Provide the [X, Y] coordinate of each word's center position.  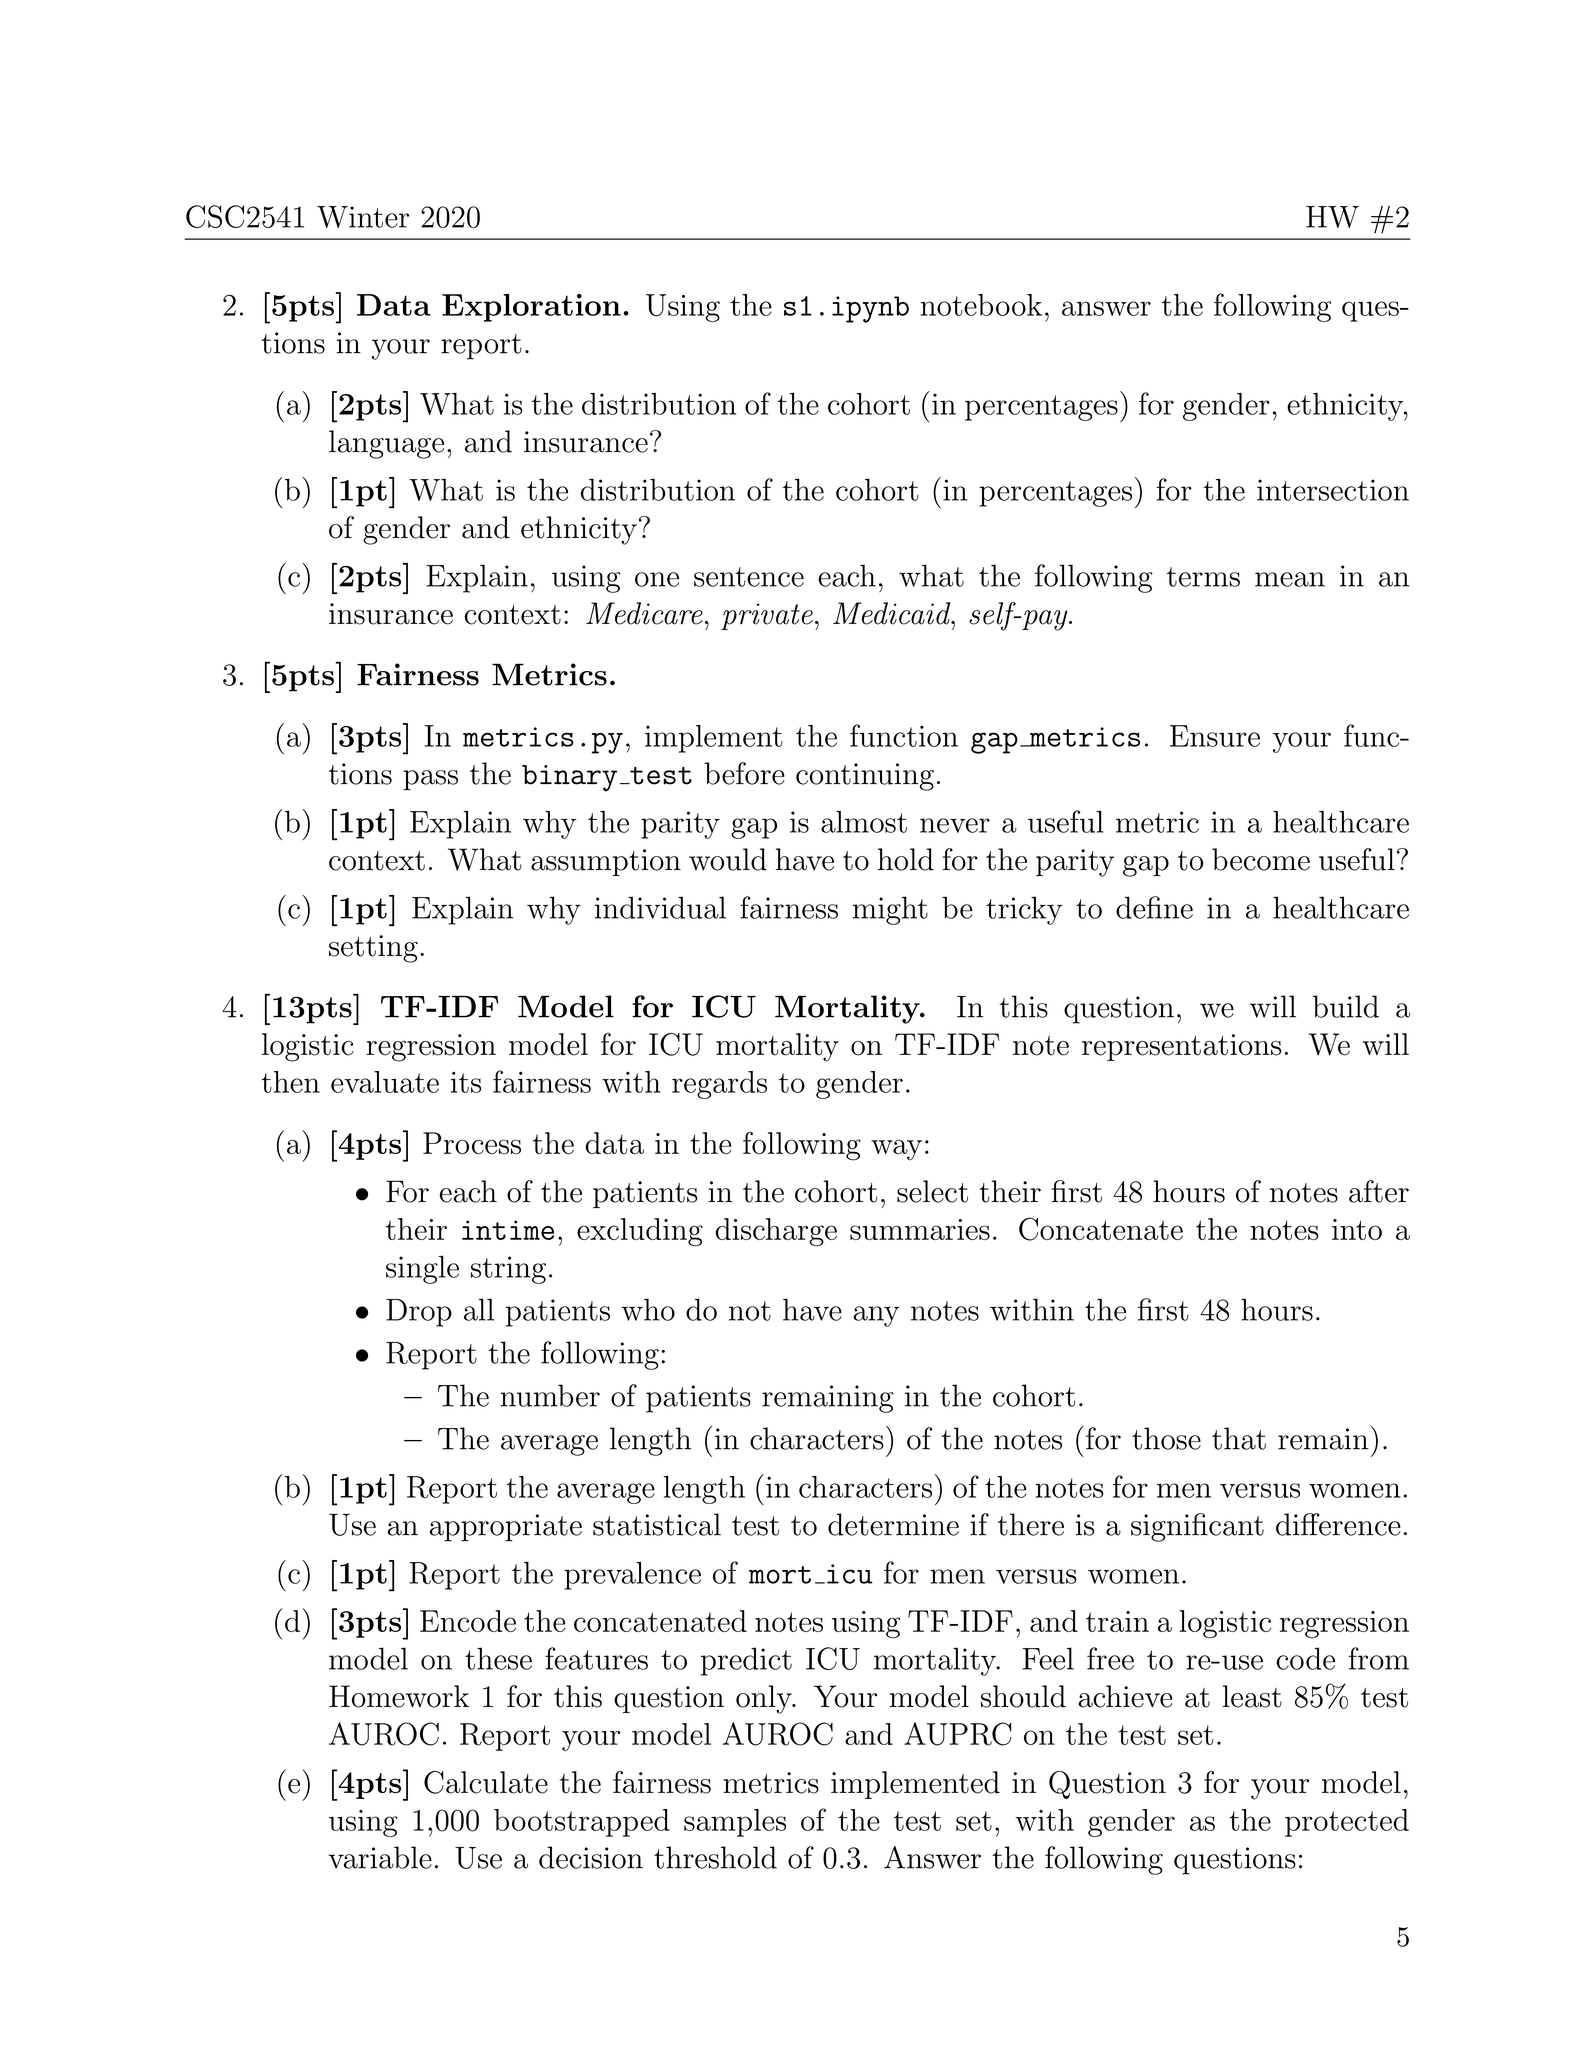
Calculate [486, 1782]
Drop [419, 1313]
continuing [865, 777]
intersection [1333, 490]
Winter [363, 217]
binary [569, 778]
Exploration [531, 308]
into [1357, 1229]
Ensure [1215, 736]
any [876, 1316]
